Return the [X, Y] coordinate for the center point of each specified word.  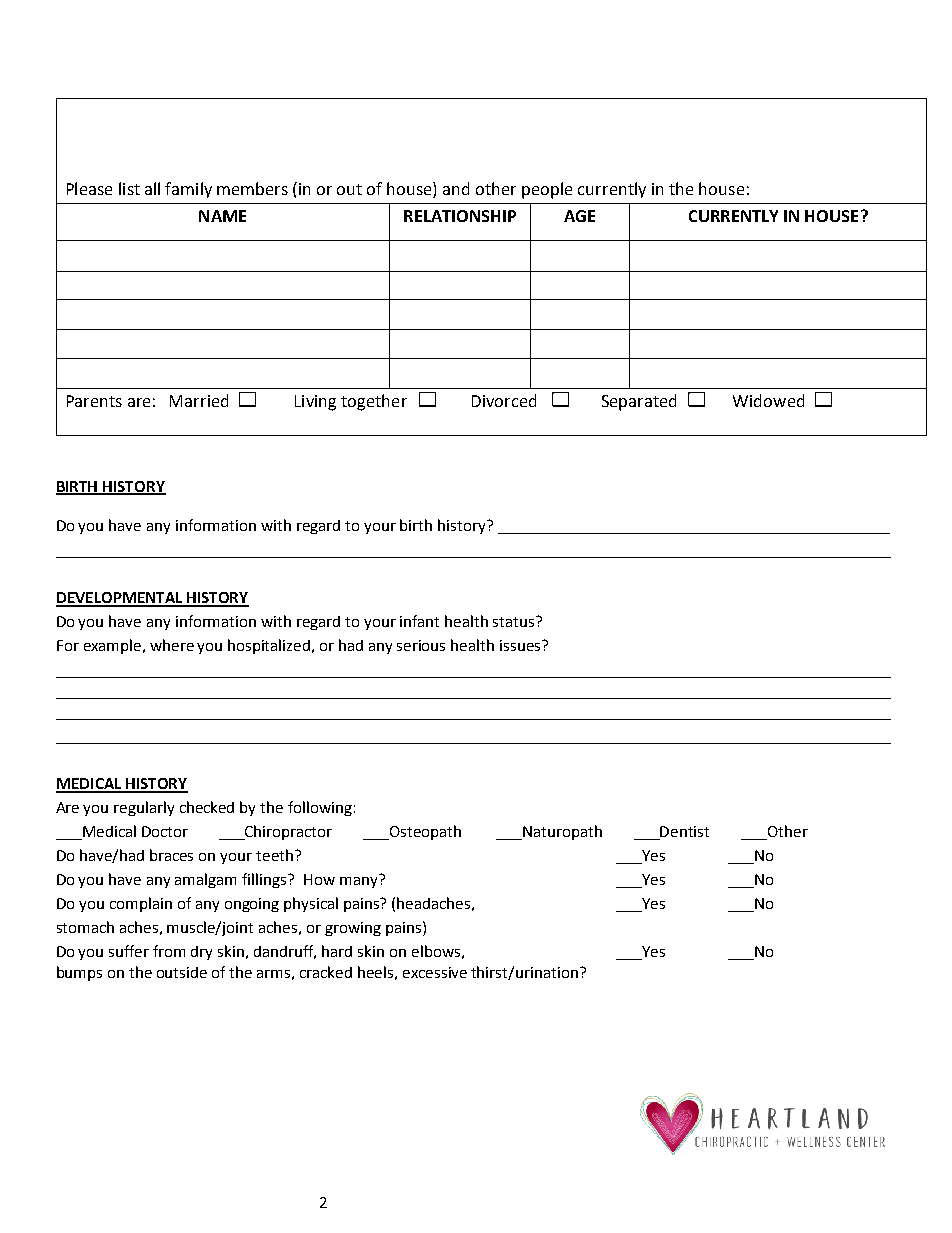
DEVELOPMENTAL [120, 599]
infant [419, 621]
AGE [579, 216]
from [169, 951]
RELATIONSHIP [460, 216]
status [515, 621]
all [152, 188]
